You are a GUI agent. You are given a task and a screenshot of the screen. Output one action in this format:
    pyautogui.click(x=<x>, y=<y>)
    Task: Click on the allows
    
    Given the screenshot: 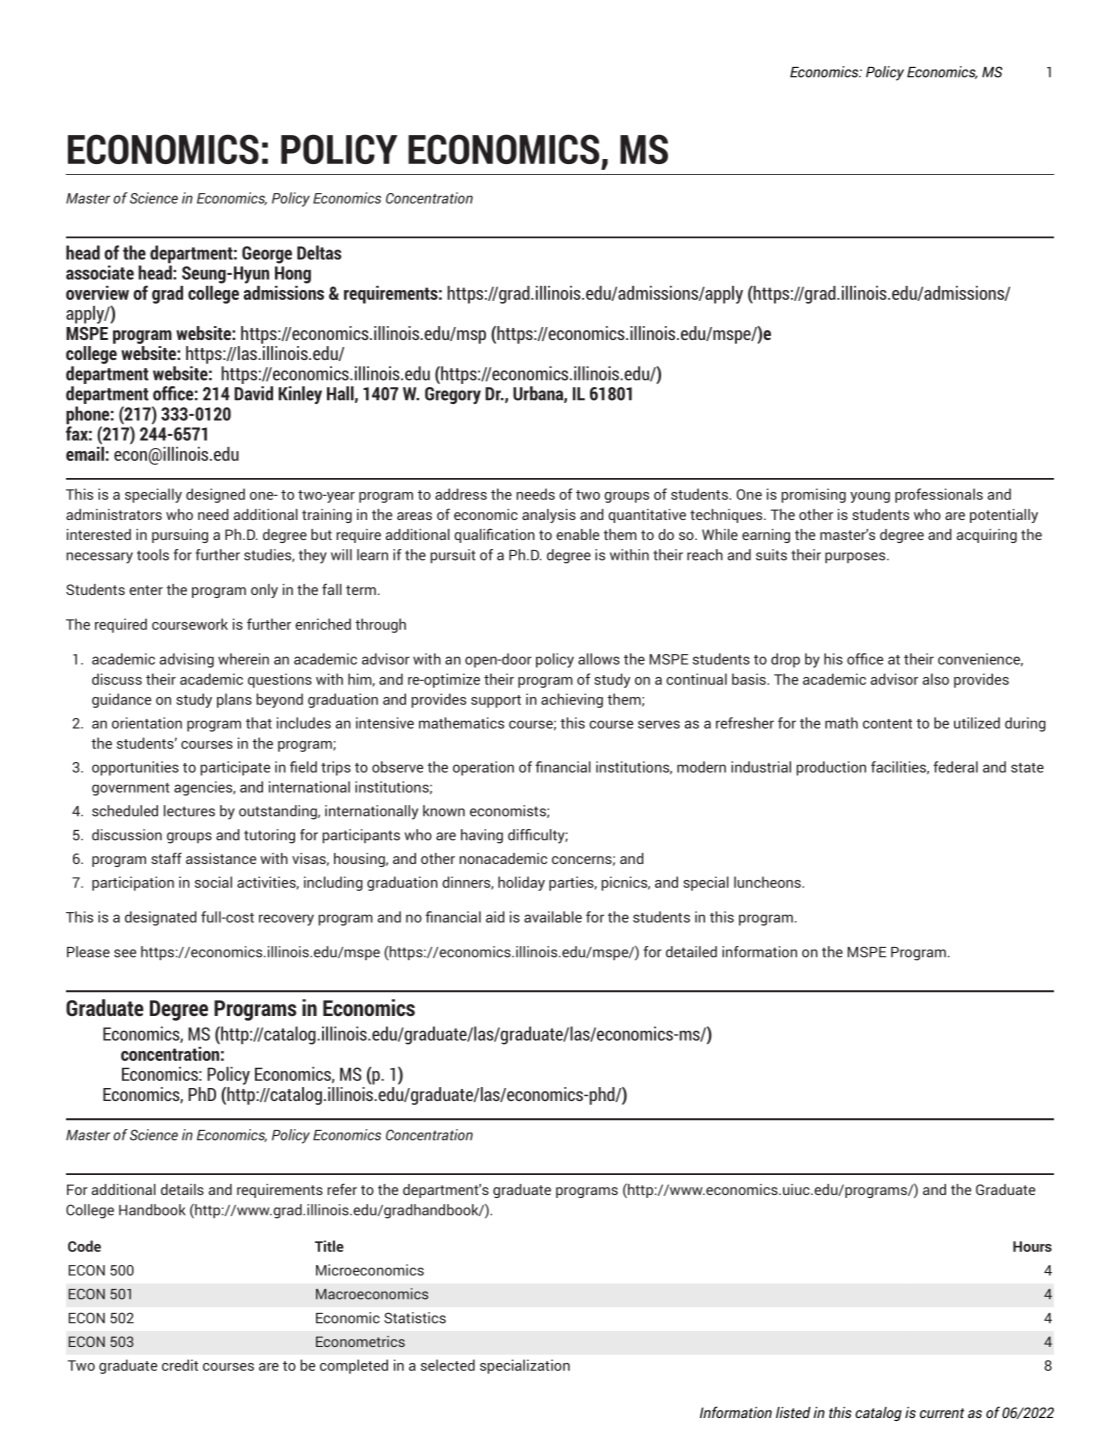 What is the action you would take?
    pyautogui.click(x=599, y=659)
